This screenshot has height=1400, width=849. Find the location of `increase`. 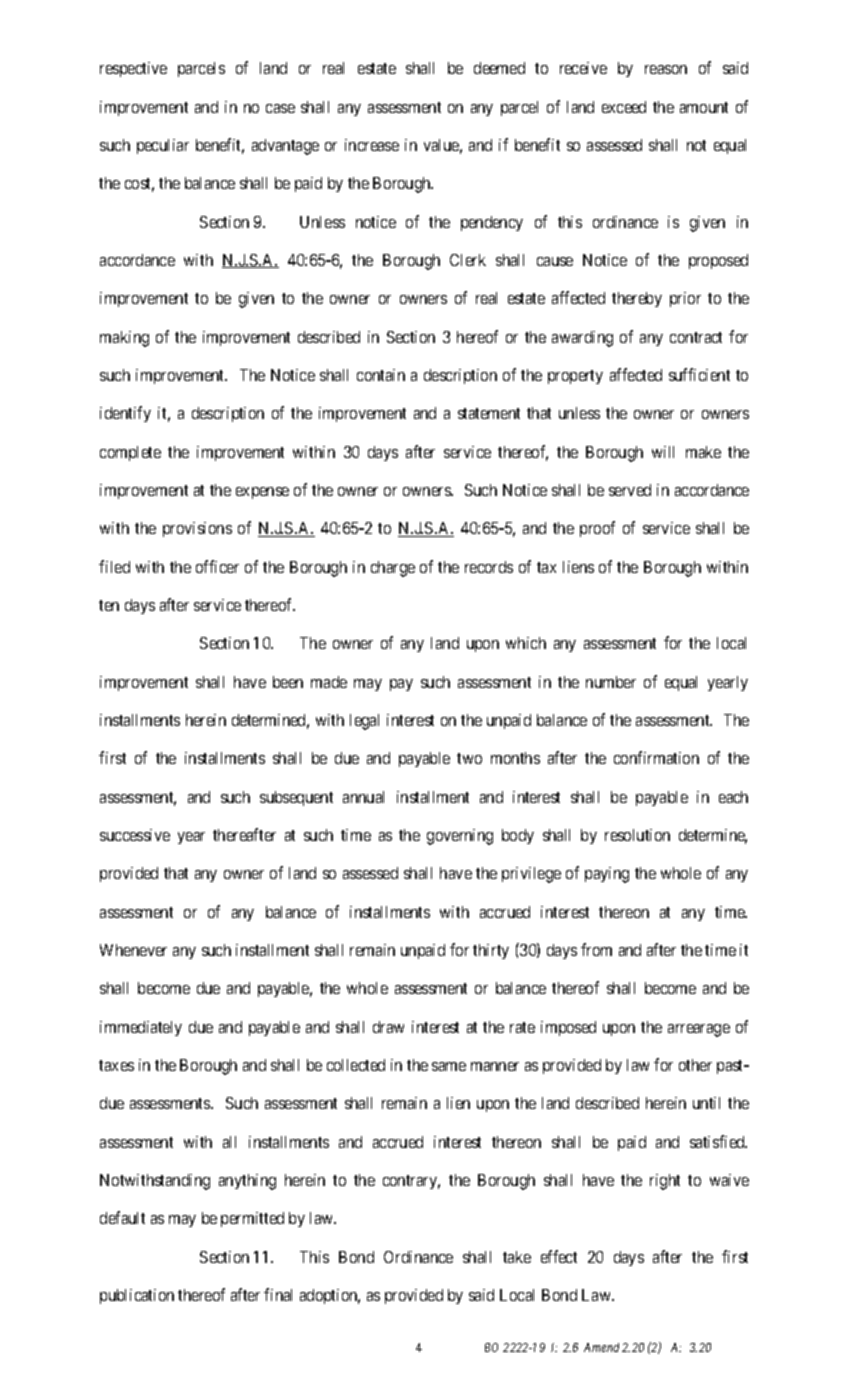

increase is located at coordinates (372, 145).
